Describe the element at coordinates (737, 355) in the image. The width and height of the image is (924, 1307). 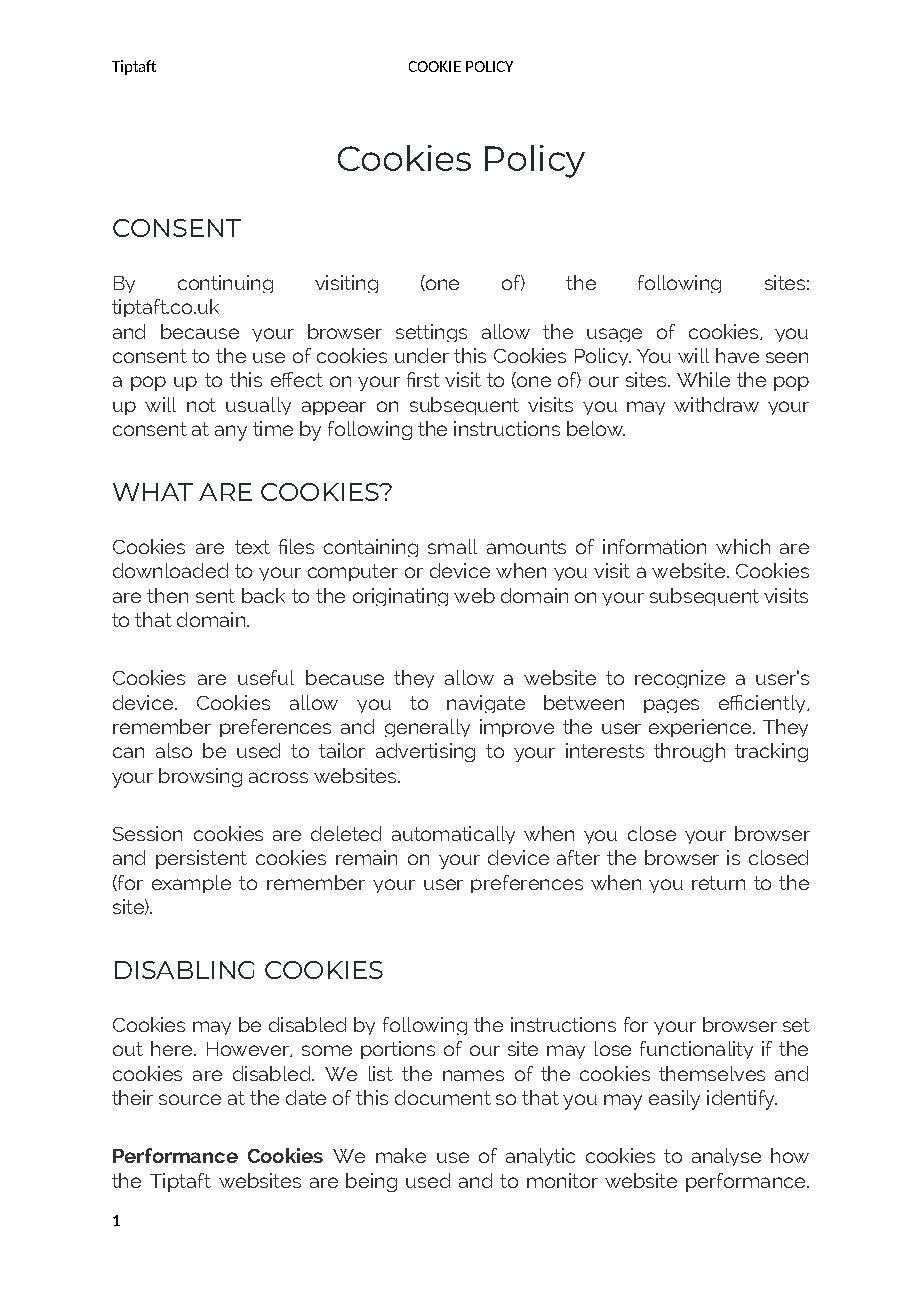
I see `have` at that location.
